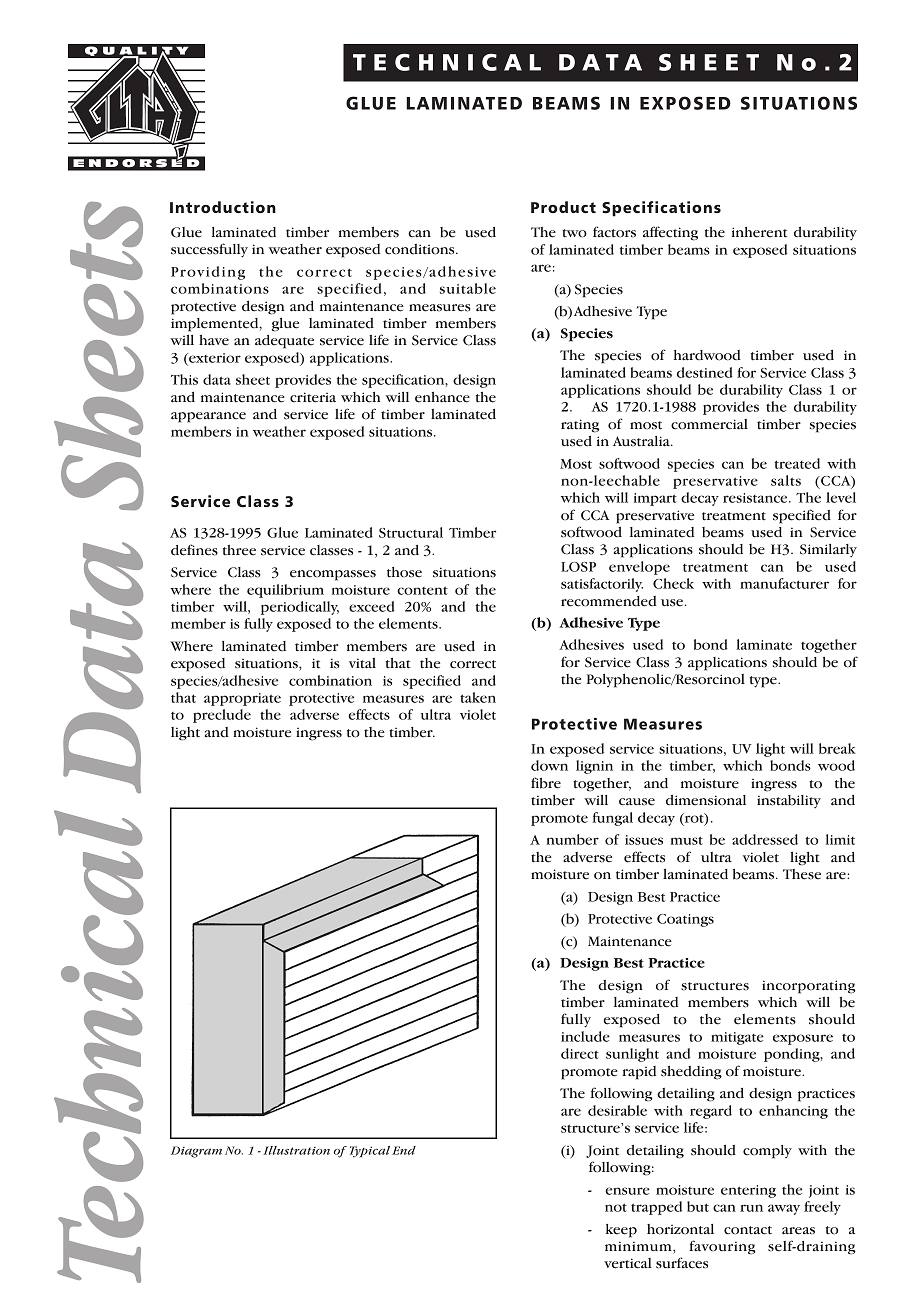  What do you see at coordinates (296, 1150) in the page?
I see `Illustration` at bounding box center [296, 1150].
